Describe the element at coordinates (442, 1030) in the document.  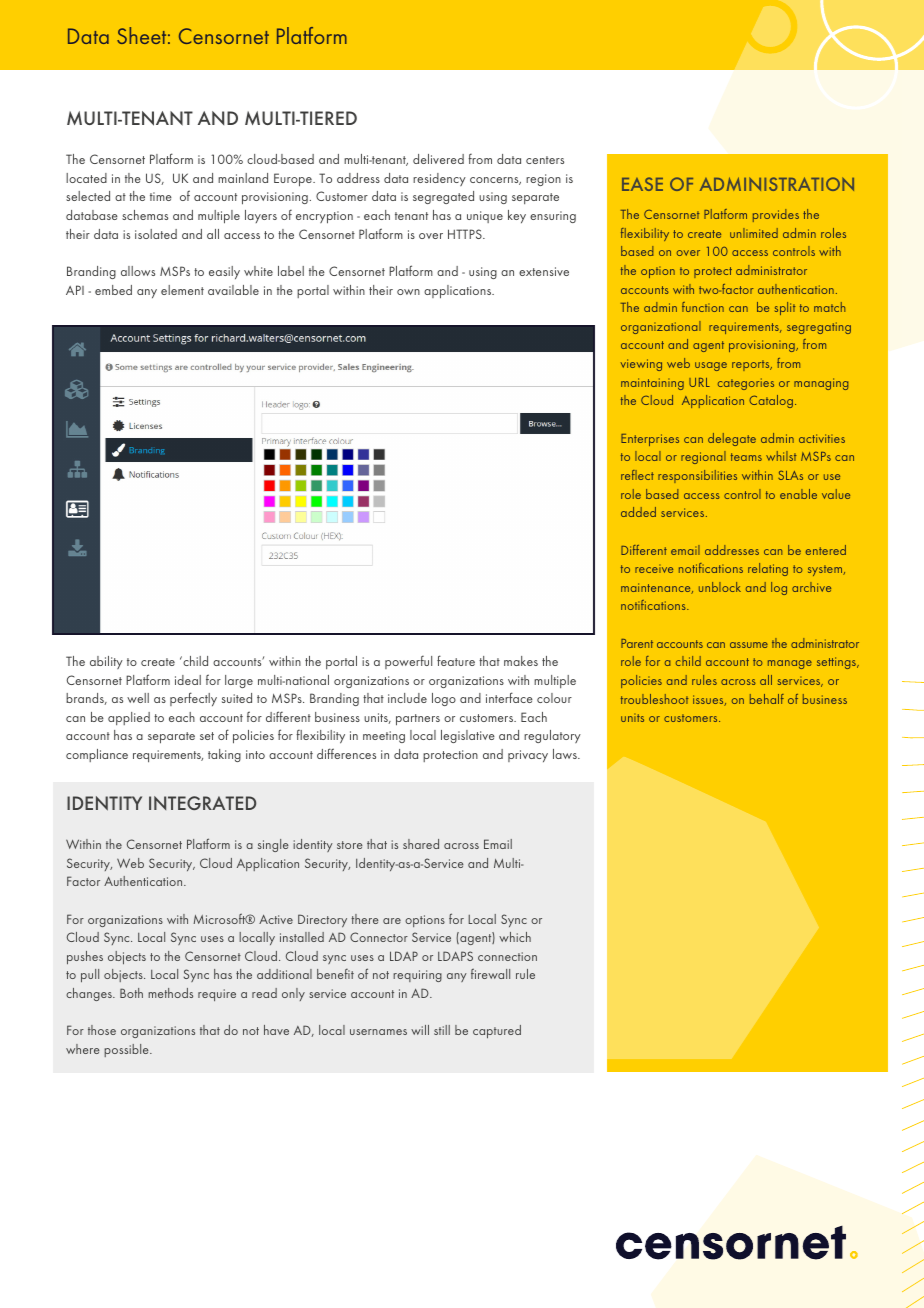
I see `still` at that location.
